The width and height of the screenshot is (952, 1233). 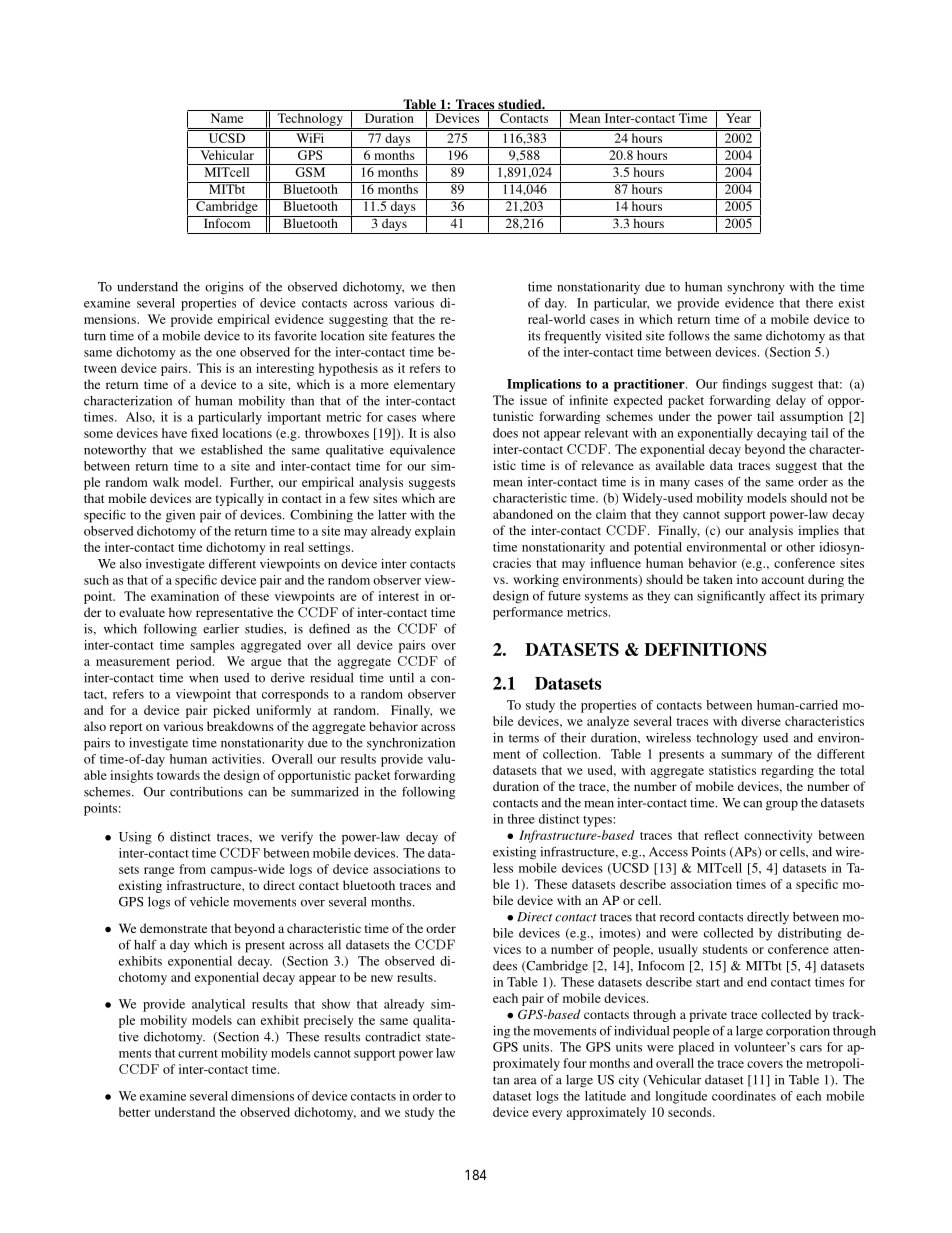 What do you see at coordinates (227, 118) in the screenshot?
I see `Name` at bounding box center [227, 118].
